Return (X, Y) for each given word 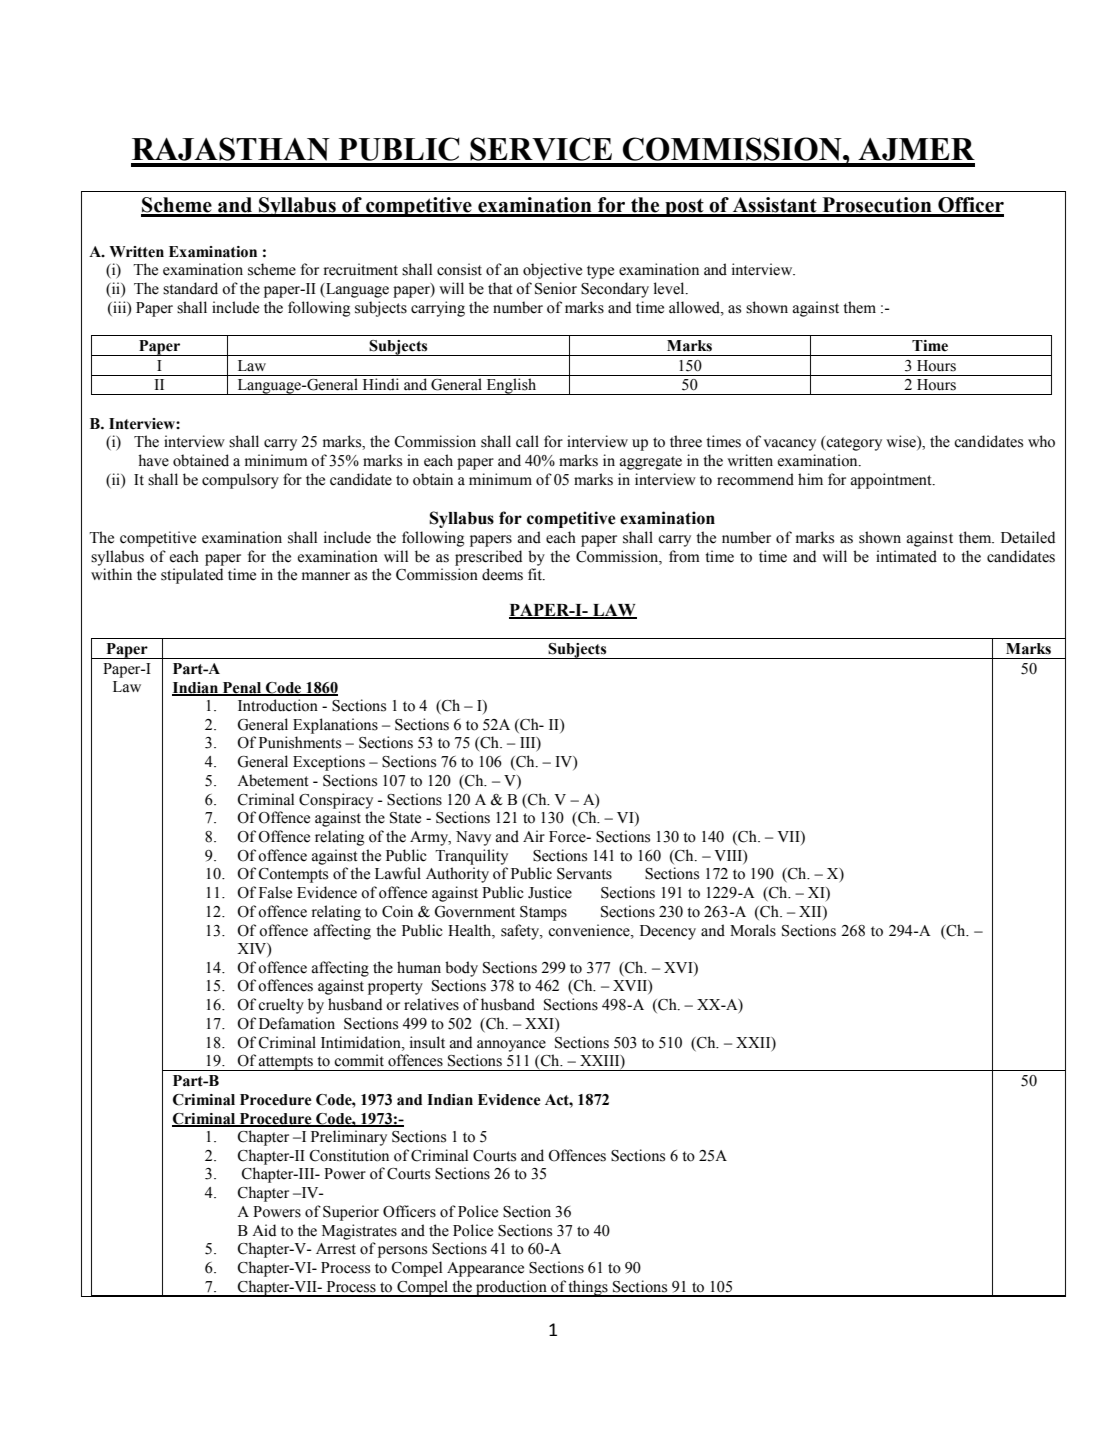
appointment (892, 481)
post (684, 207)
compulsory (240, 481)
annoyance (511, 1046)
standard (190, 288)
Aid (264, 1230)
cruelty (281, 1006)
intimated (906, 556)
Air (534, 836)
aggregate (651, 463)
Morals (753, 930)
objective (552, 271)
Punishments (300, 742)
